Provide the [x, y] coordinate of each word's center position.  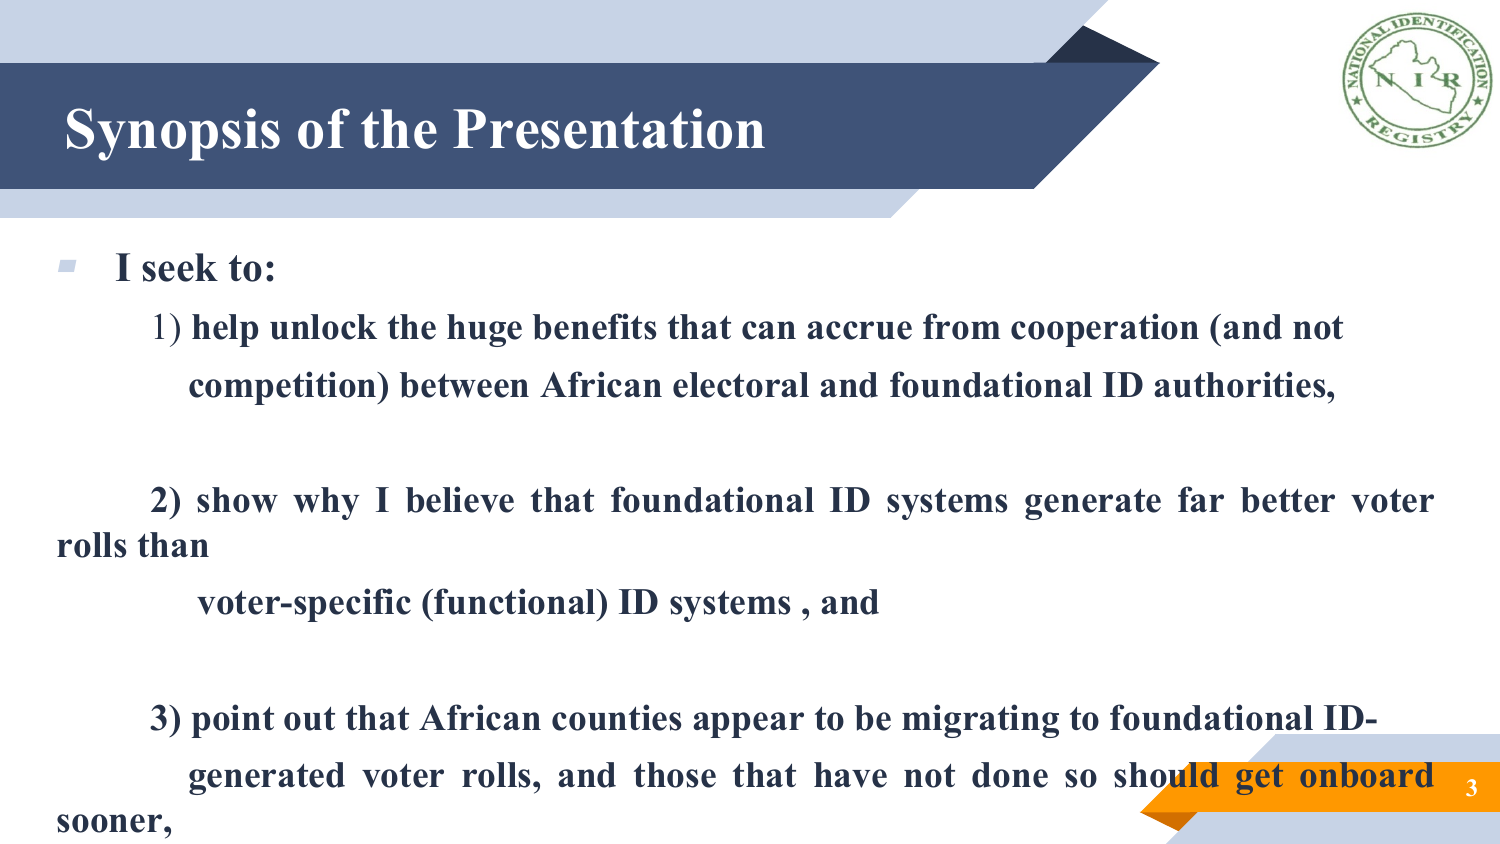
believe [460, 499]
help [225, 330]
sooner [111, 823]
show [237, 500]
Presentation [609, 128]
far [1201, 499]
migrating [980, 721]
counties [616, 717]
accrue [859, 330]
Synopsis [173, 134]
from [961, 326]
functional [516, 601]
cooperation [1105, 330]
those [675, 775]
